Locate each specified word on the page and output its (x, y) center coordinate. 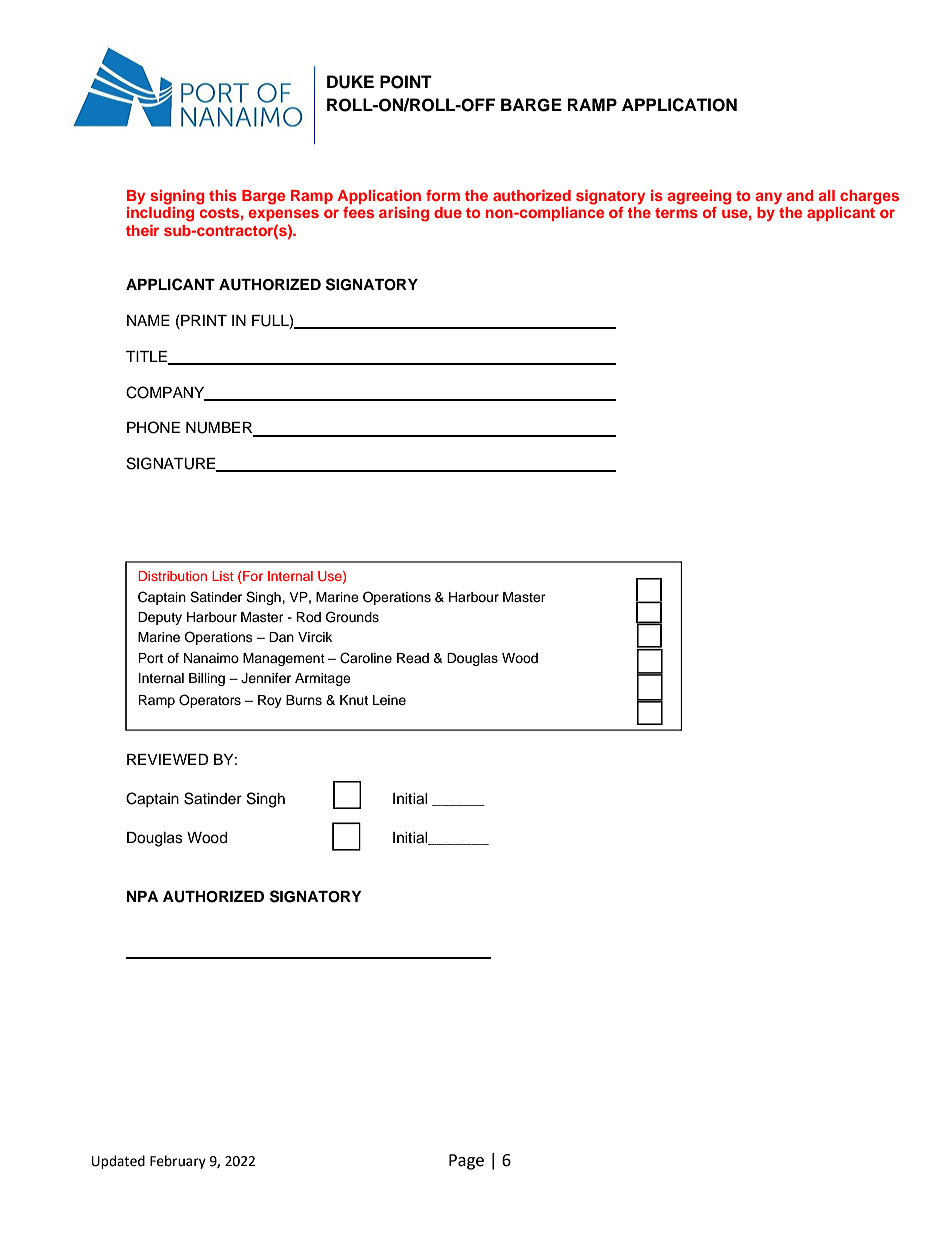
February (178, 1162)
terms (676, 213)
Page (466, 1162)
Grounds (352, 617)
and (800, 195)
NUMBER (220, 429)
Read (413, 658)
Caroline (366, 658)
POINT (406, 82)
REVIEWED (168, 759)
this (223, 195)
